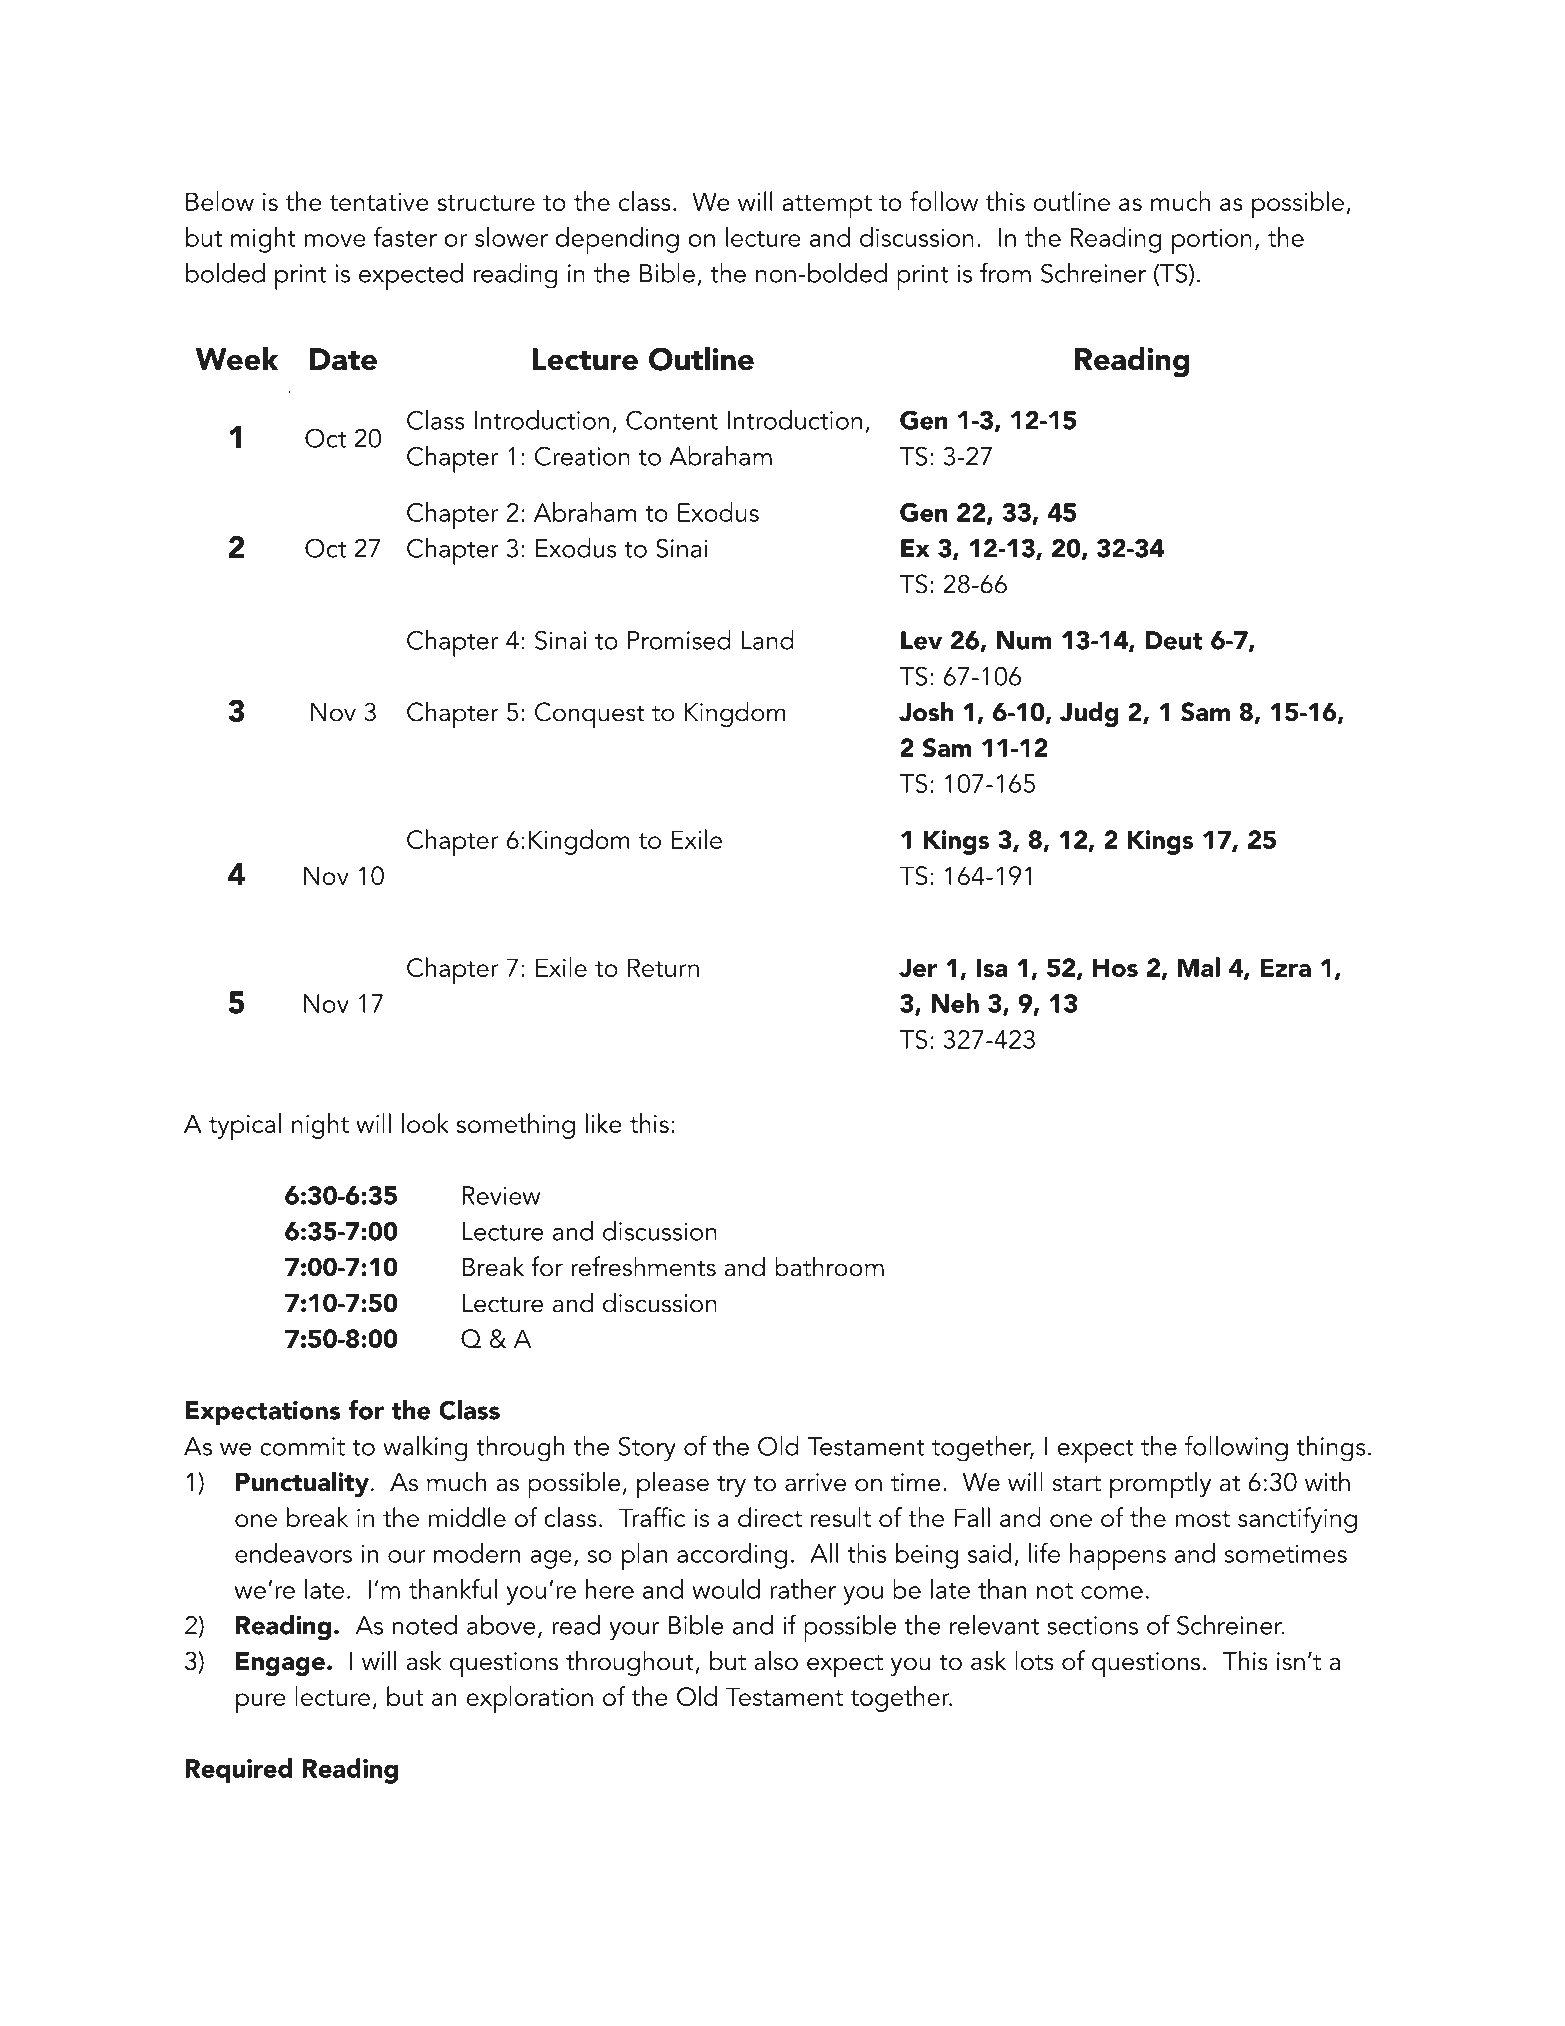  I want to click on things, so click(1331, 1449).
